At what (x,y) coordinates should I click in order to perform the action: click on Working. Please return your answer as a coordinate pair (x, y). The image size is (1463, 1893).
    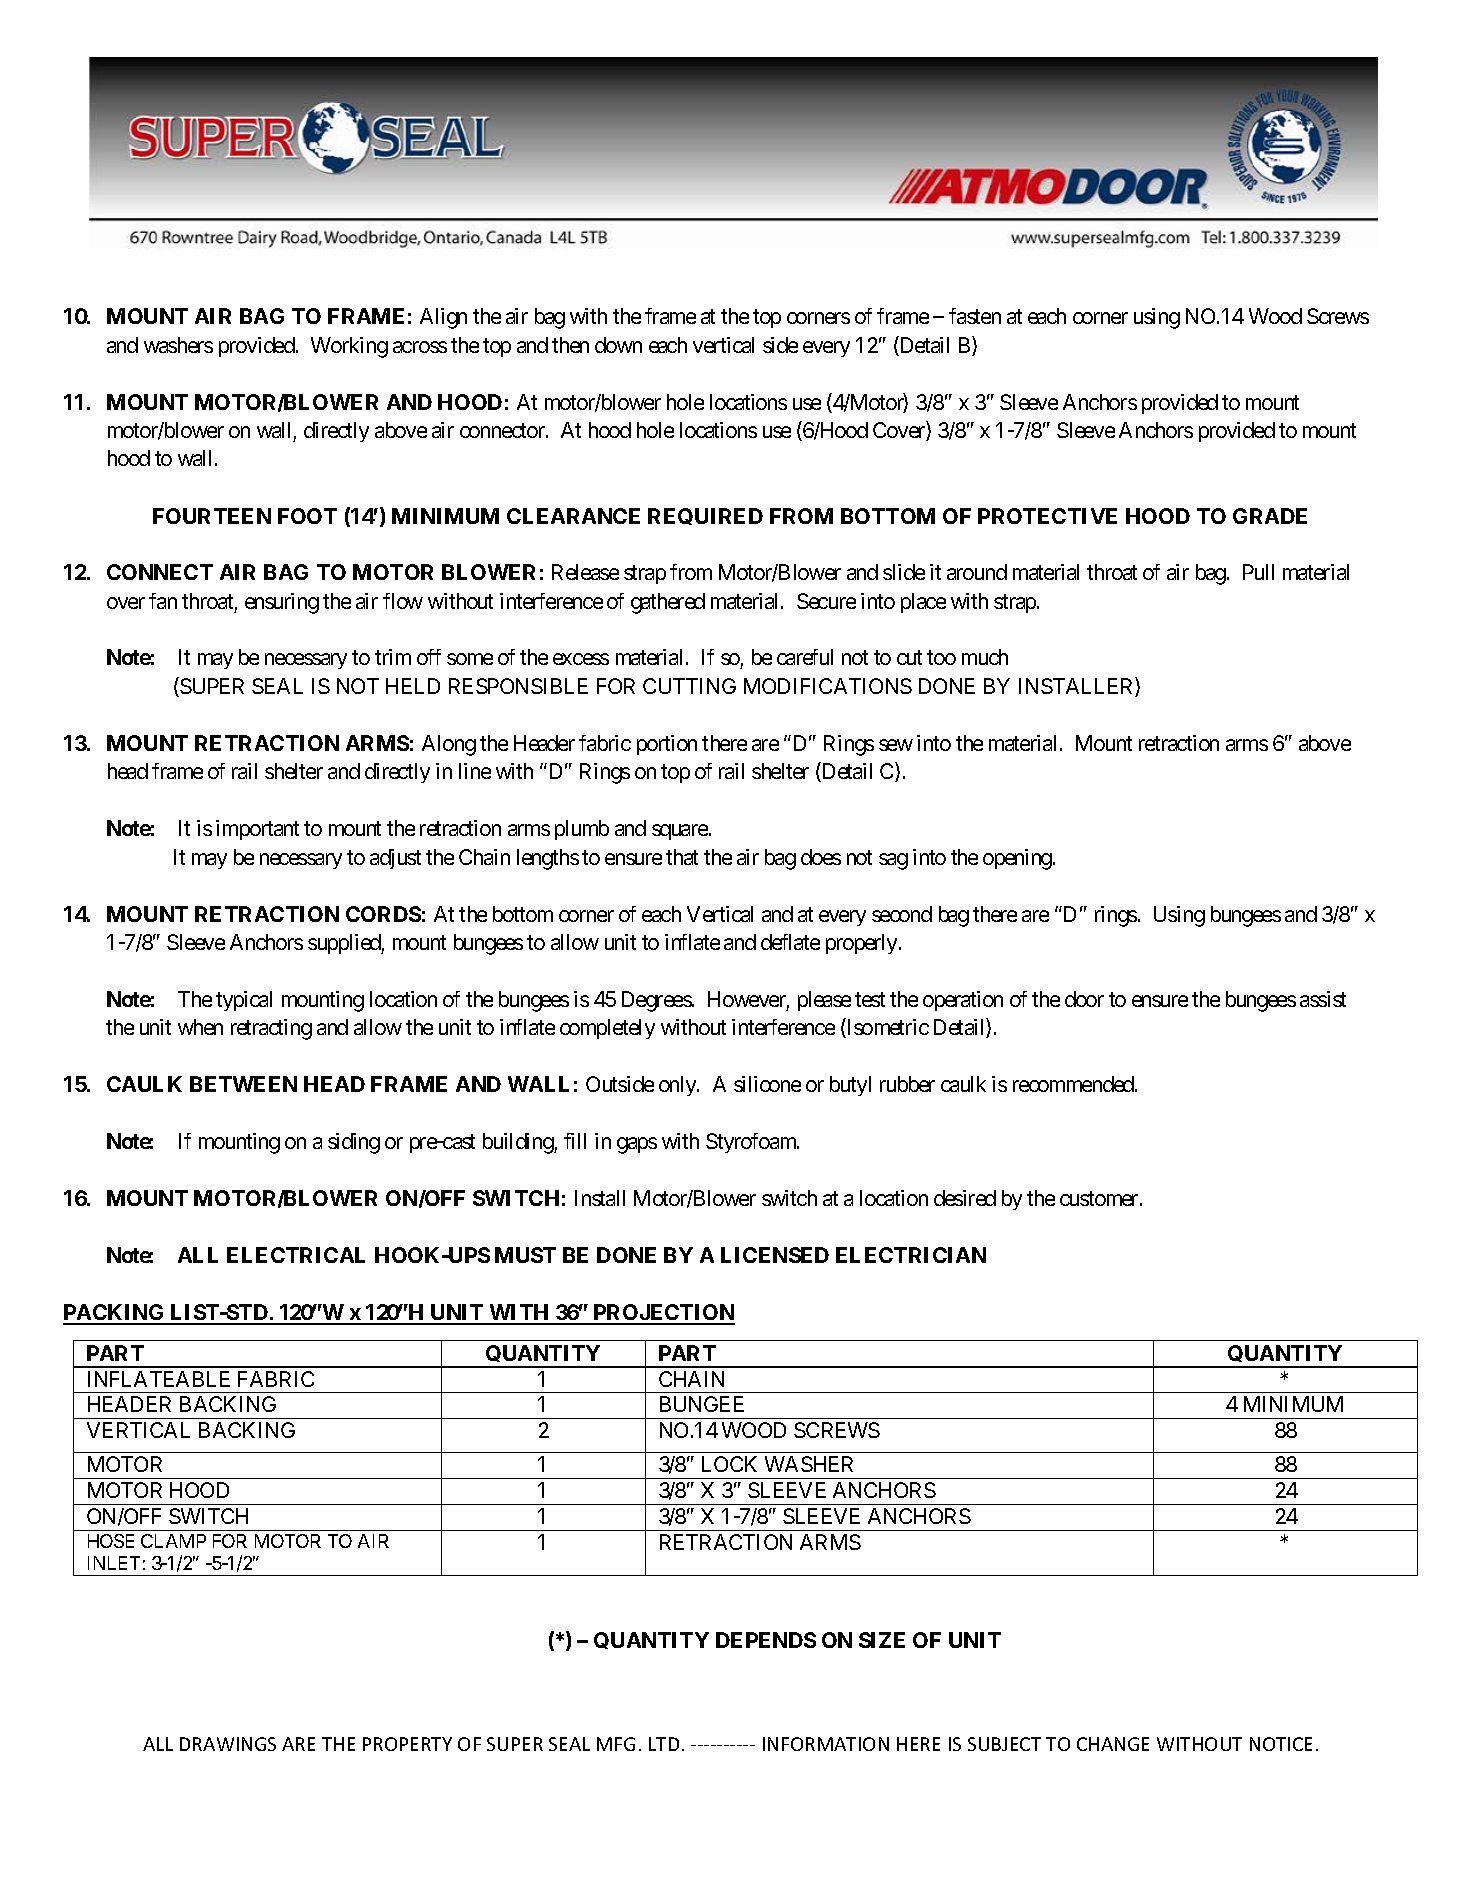
    Looking at the image, I should click on (349, 347).
